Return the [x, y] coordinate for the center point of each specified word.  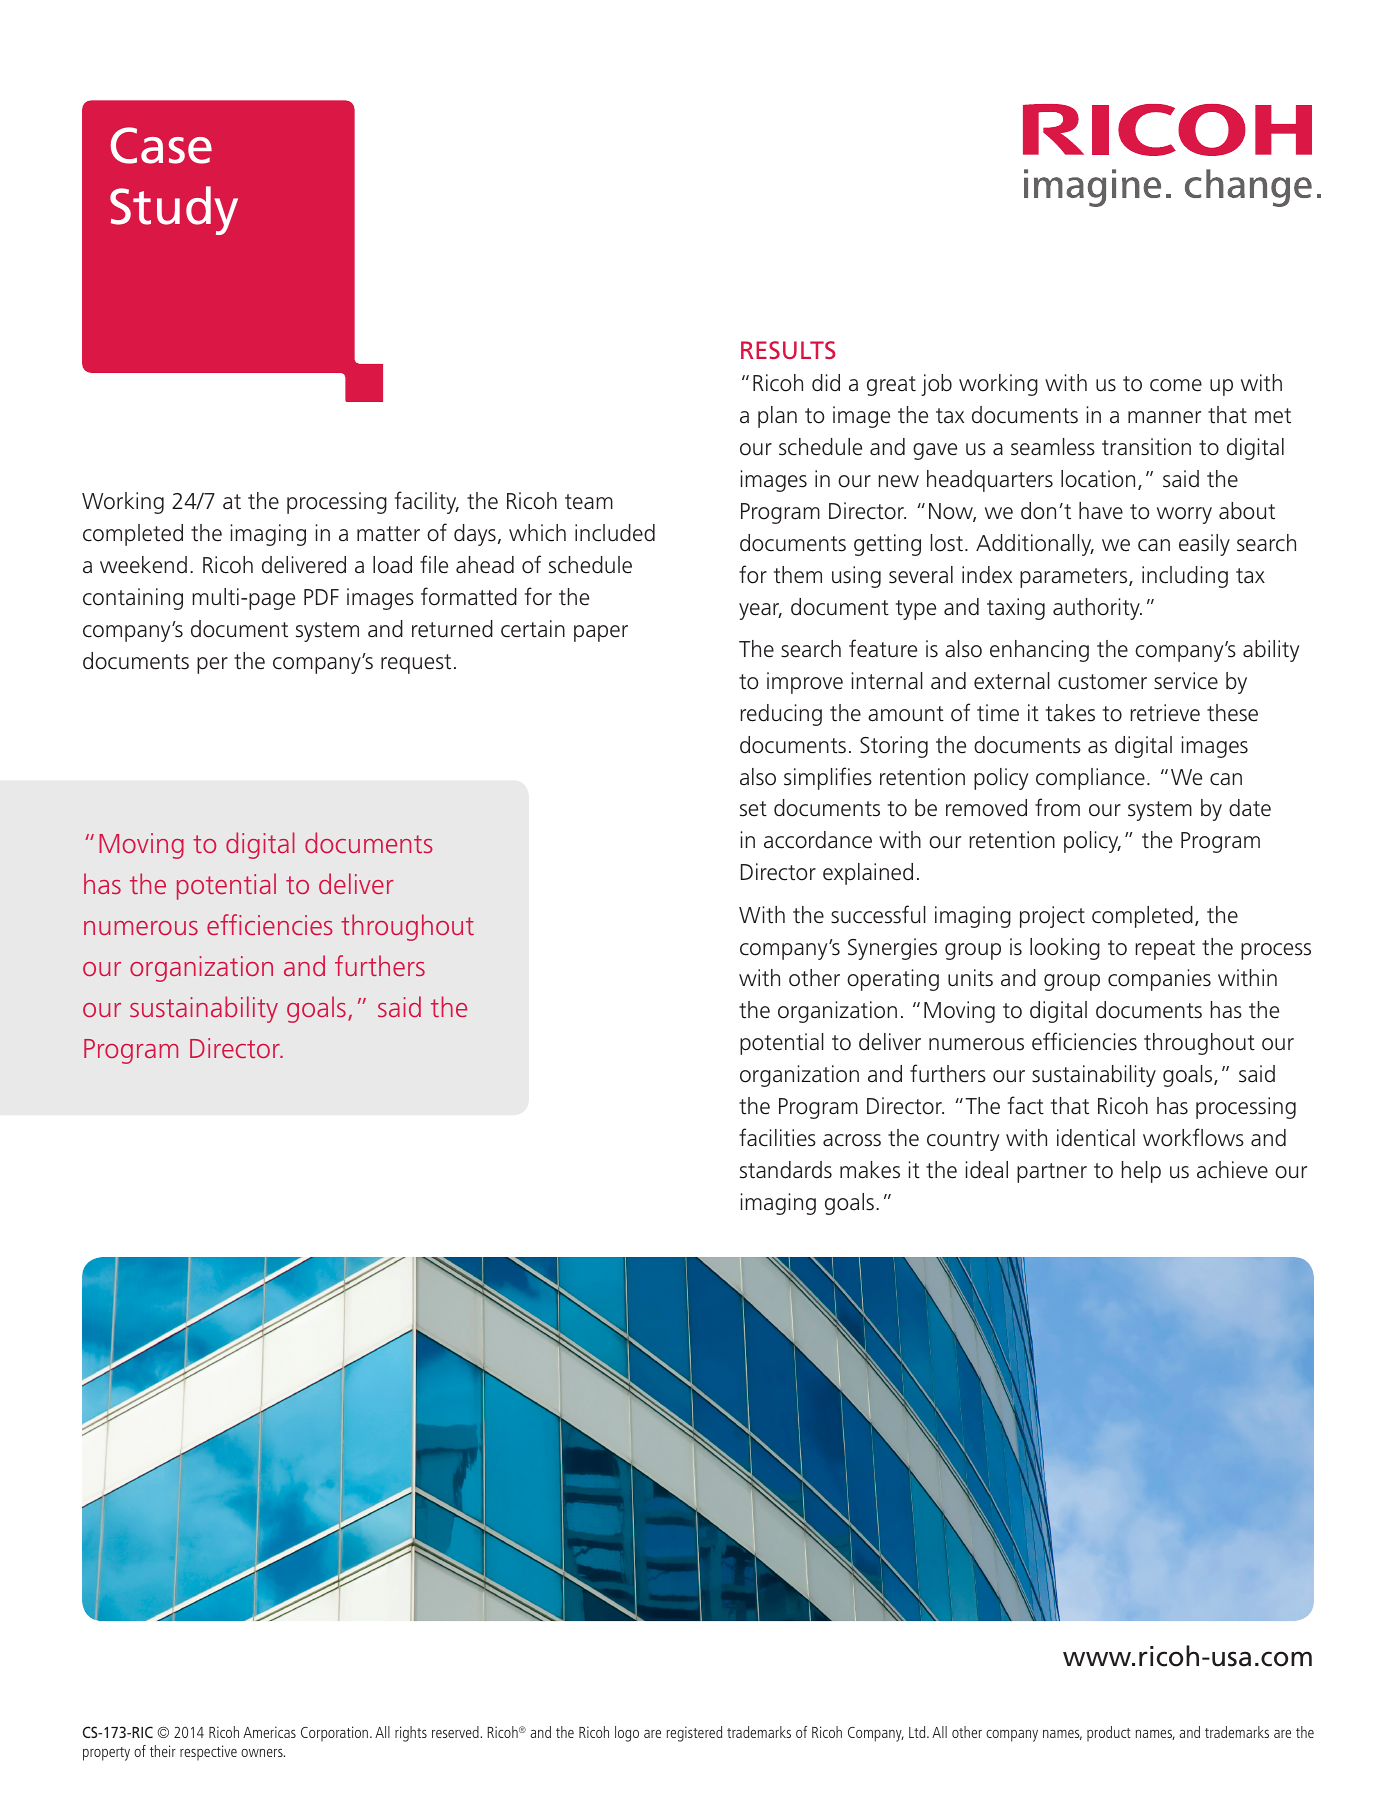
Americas [269, 1732]
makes [870, 1170]
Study [174, 210]
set [753, 809]
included [615, 533]
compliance [1090, 779]
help [1141, 1172]
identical [1096, 1138]
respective [208, 1752]
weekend [143, 565]
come [1176, 385]
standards [786, 1170]
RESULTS [788, 350]
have [1101, 511]
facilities [777, 1137]
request [416, 664]
